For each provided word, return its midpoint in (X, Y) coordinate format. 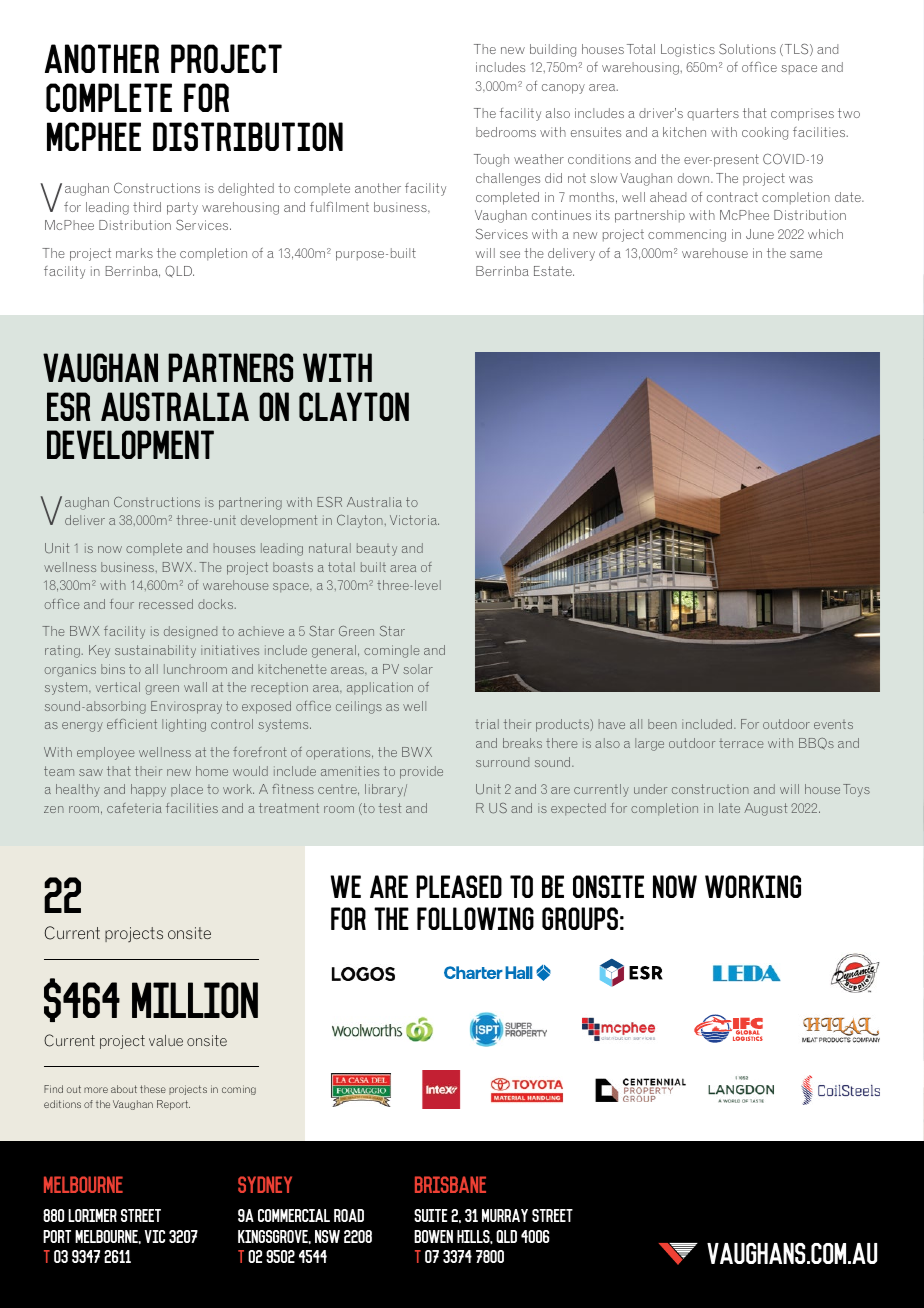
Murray (505, 1215)
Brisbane (450, 1184)
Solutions (747, 49)
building (553, 50)
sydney (265, 1184)
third (147, 207)
